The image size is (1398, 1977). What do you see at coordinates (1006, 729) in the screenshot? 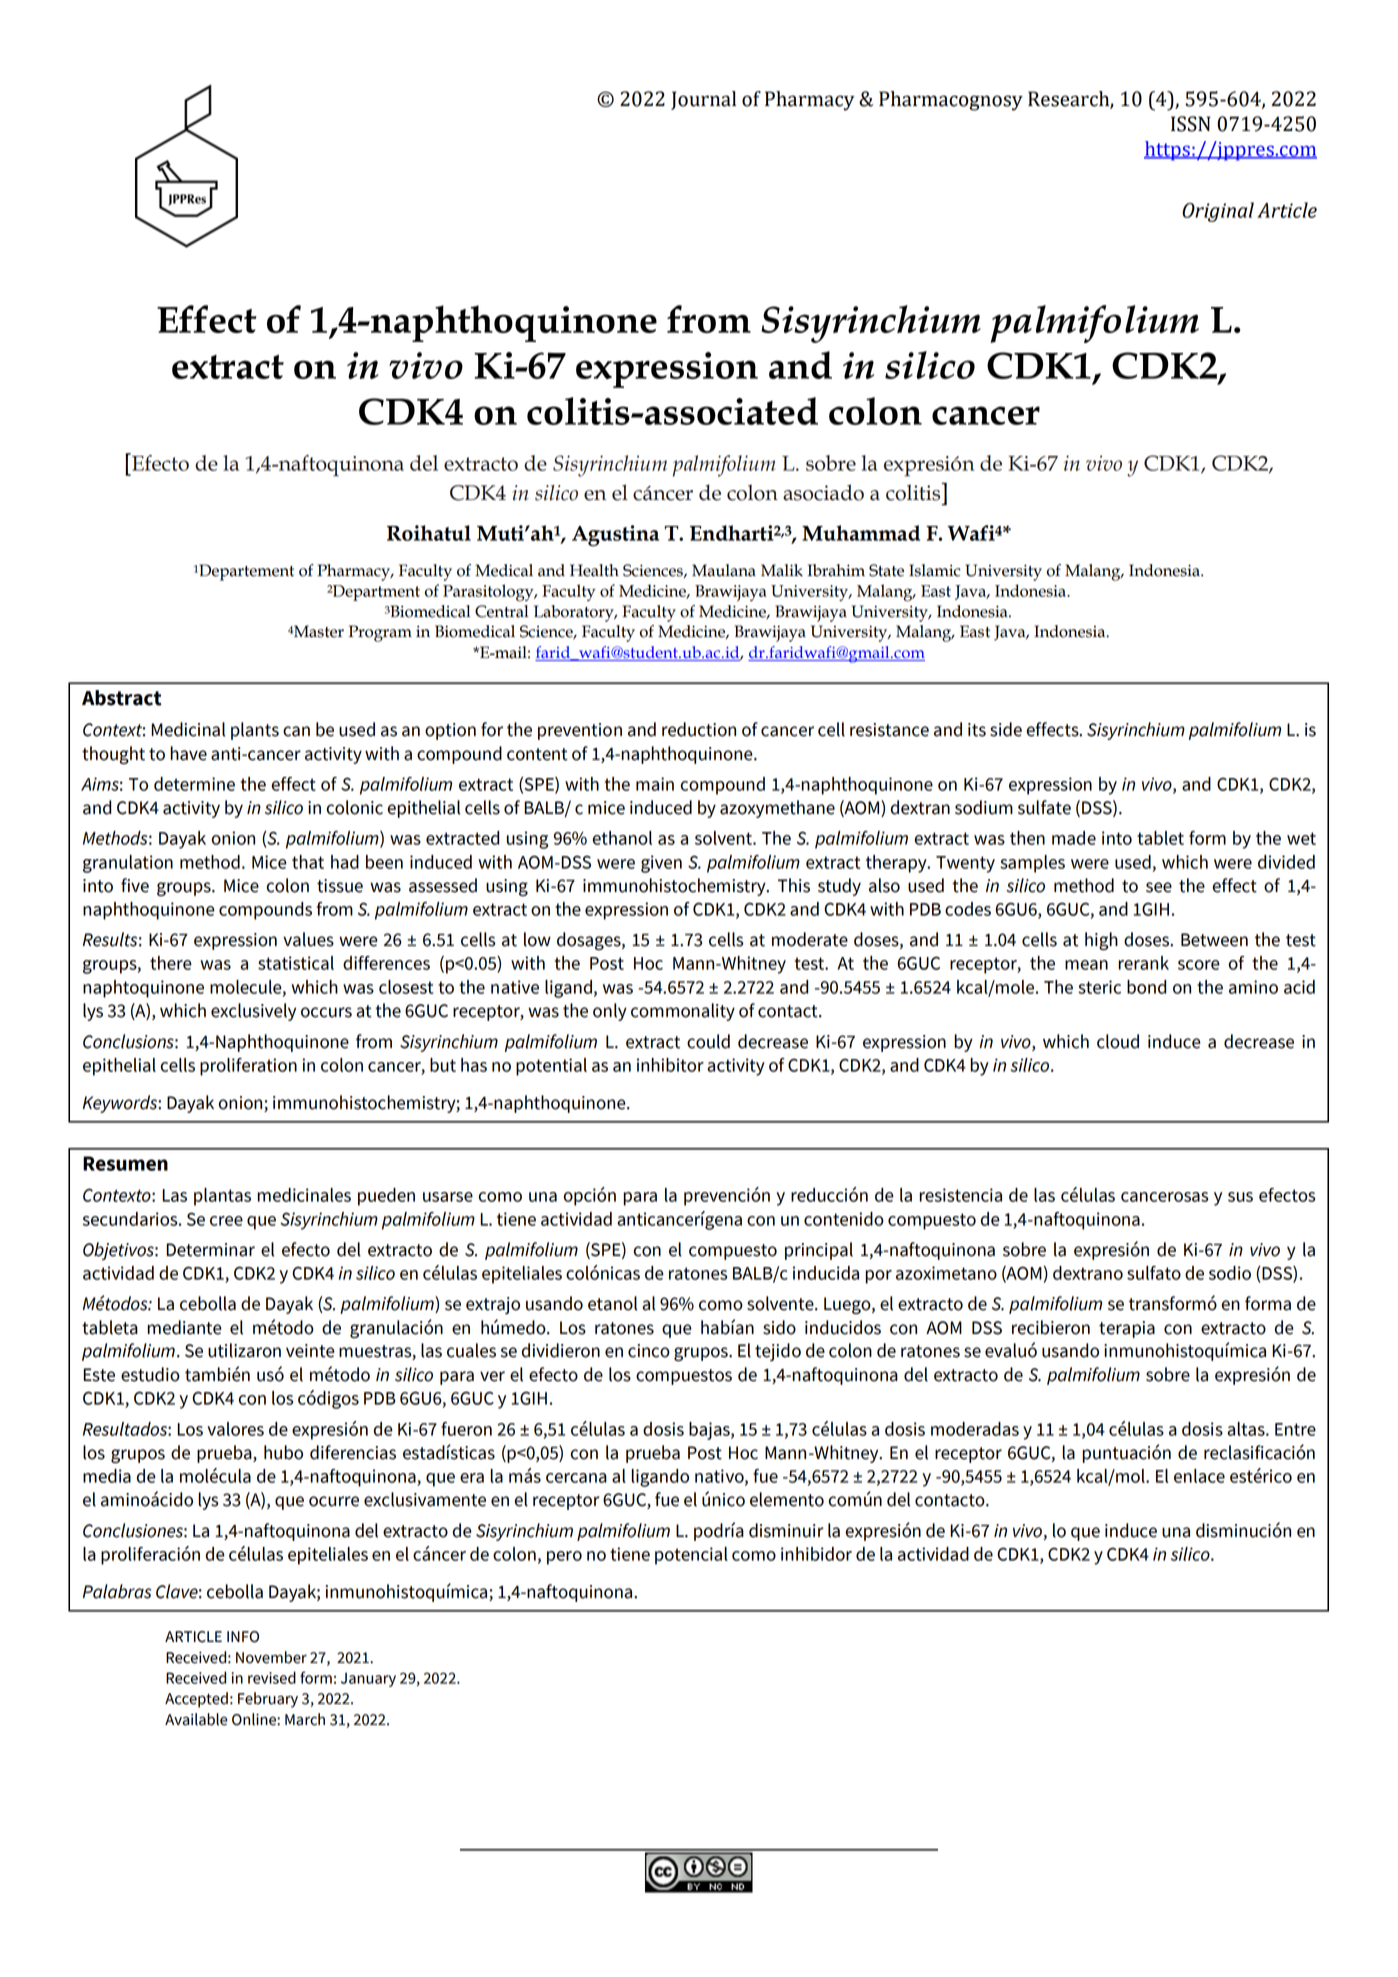
I see `side` at bounding box center [1006, 729].
